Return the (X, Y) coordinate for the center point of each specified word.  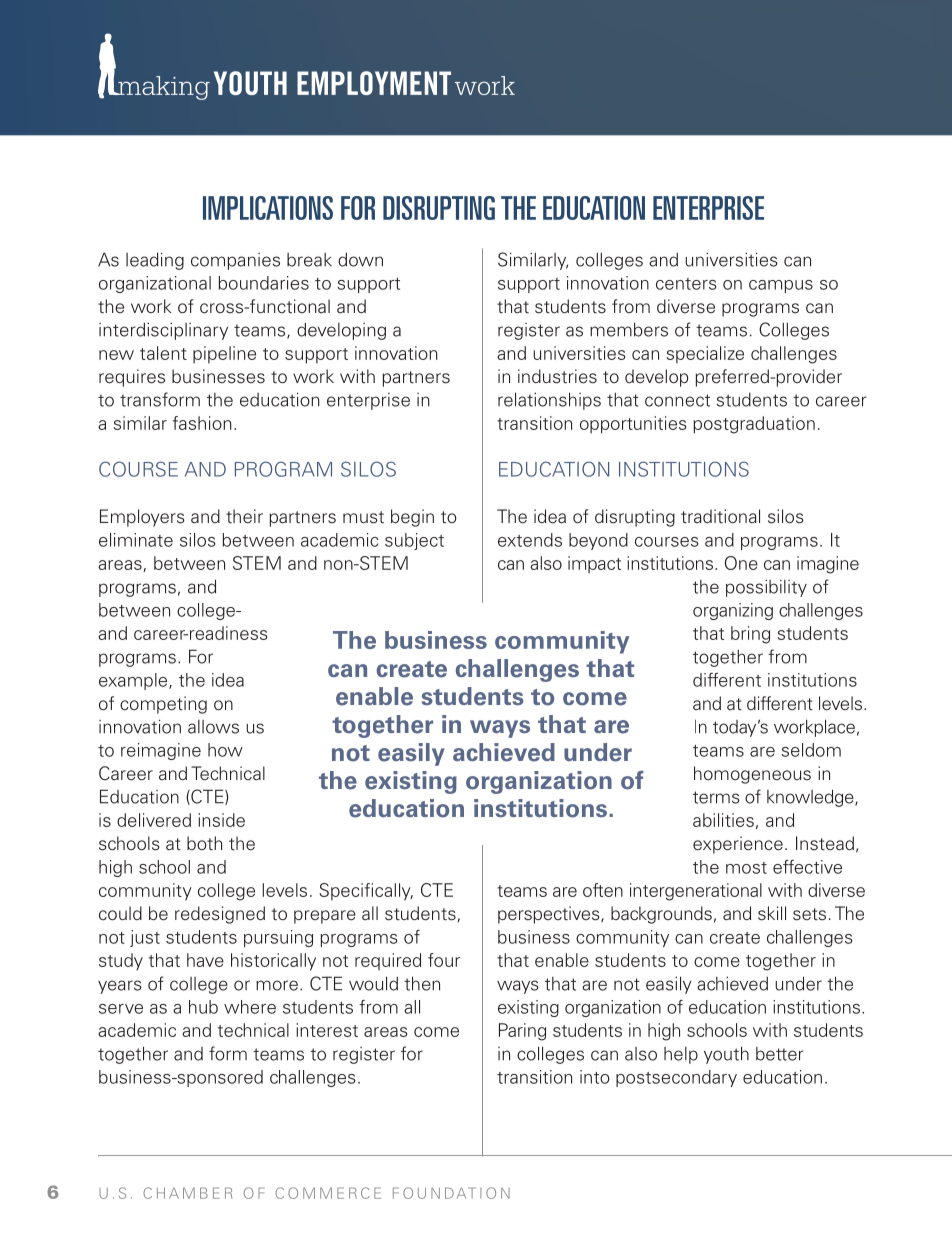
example (134, 681)
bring (750, 635)
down (360, 259)
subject (414, 541)
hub (203, 1007)
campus (781, 286)
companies (235, 261)
